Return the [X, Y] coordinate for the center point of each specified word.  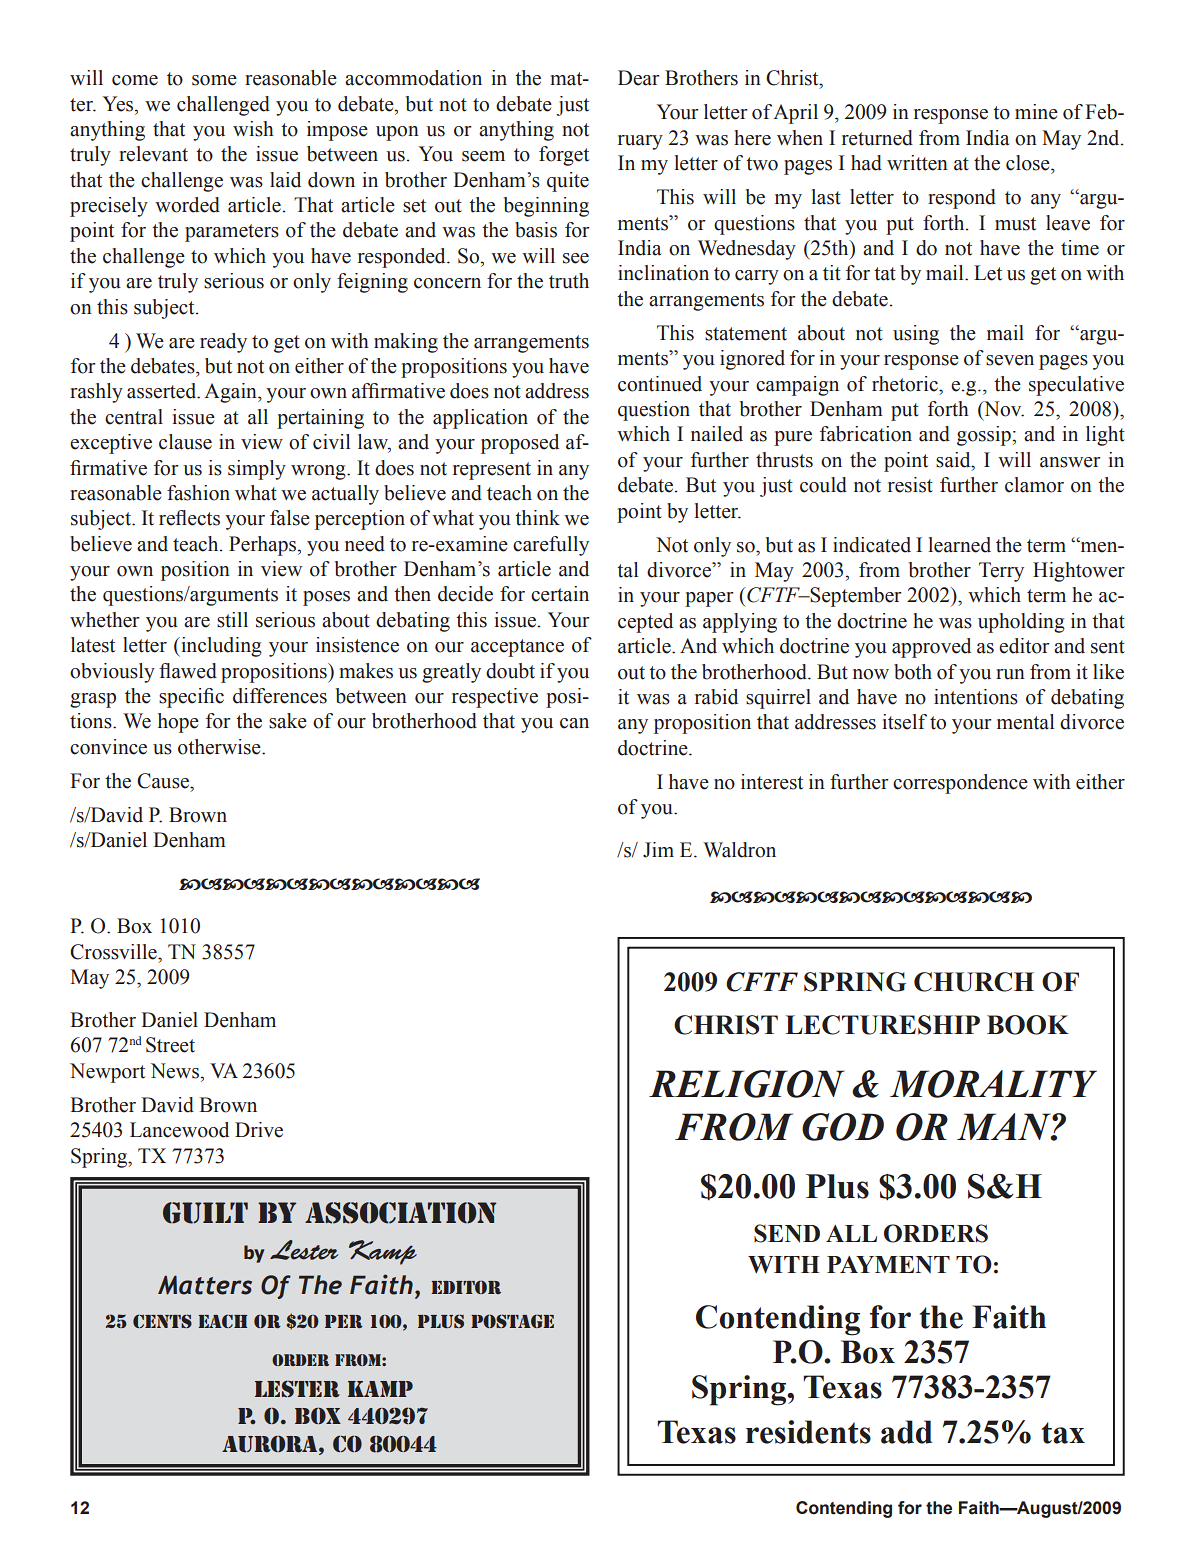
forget [564, 156]
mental [1025, 722]
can [574, 723]
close [1029, 163]
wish [253, 129]
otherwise [220, 747]
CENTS [162, 1321]
